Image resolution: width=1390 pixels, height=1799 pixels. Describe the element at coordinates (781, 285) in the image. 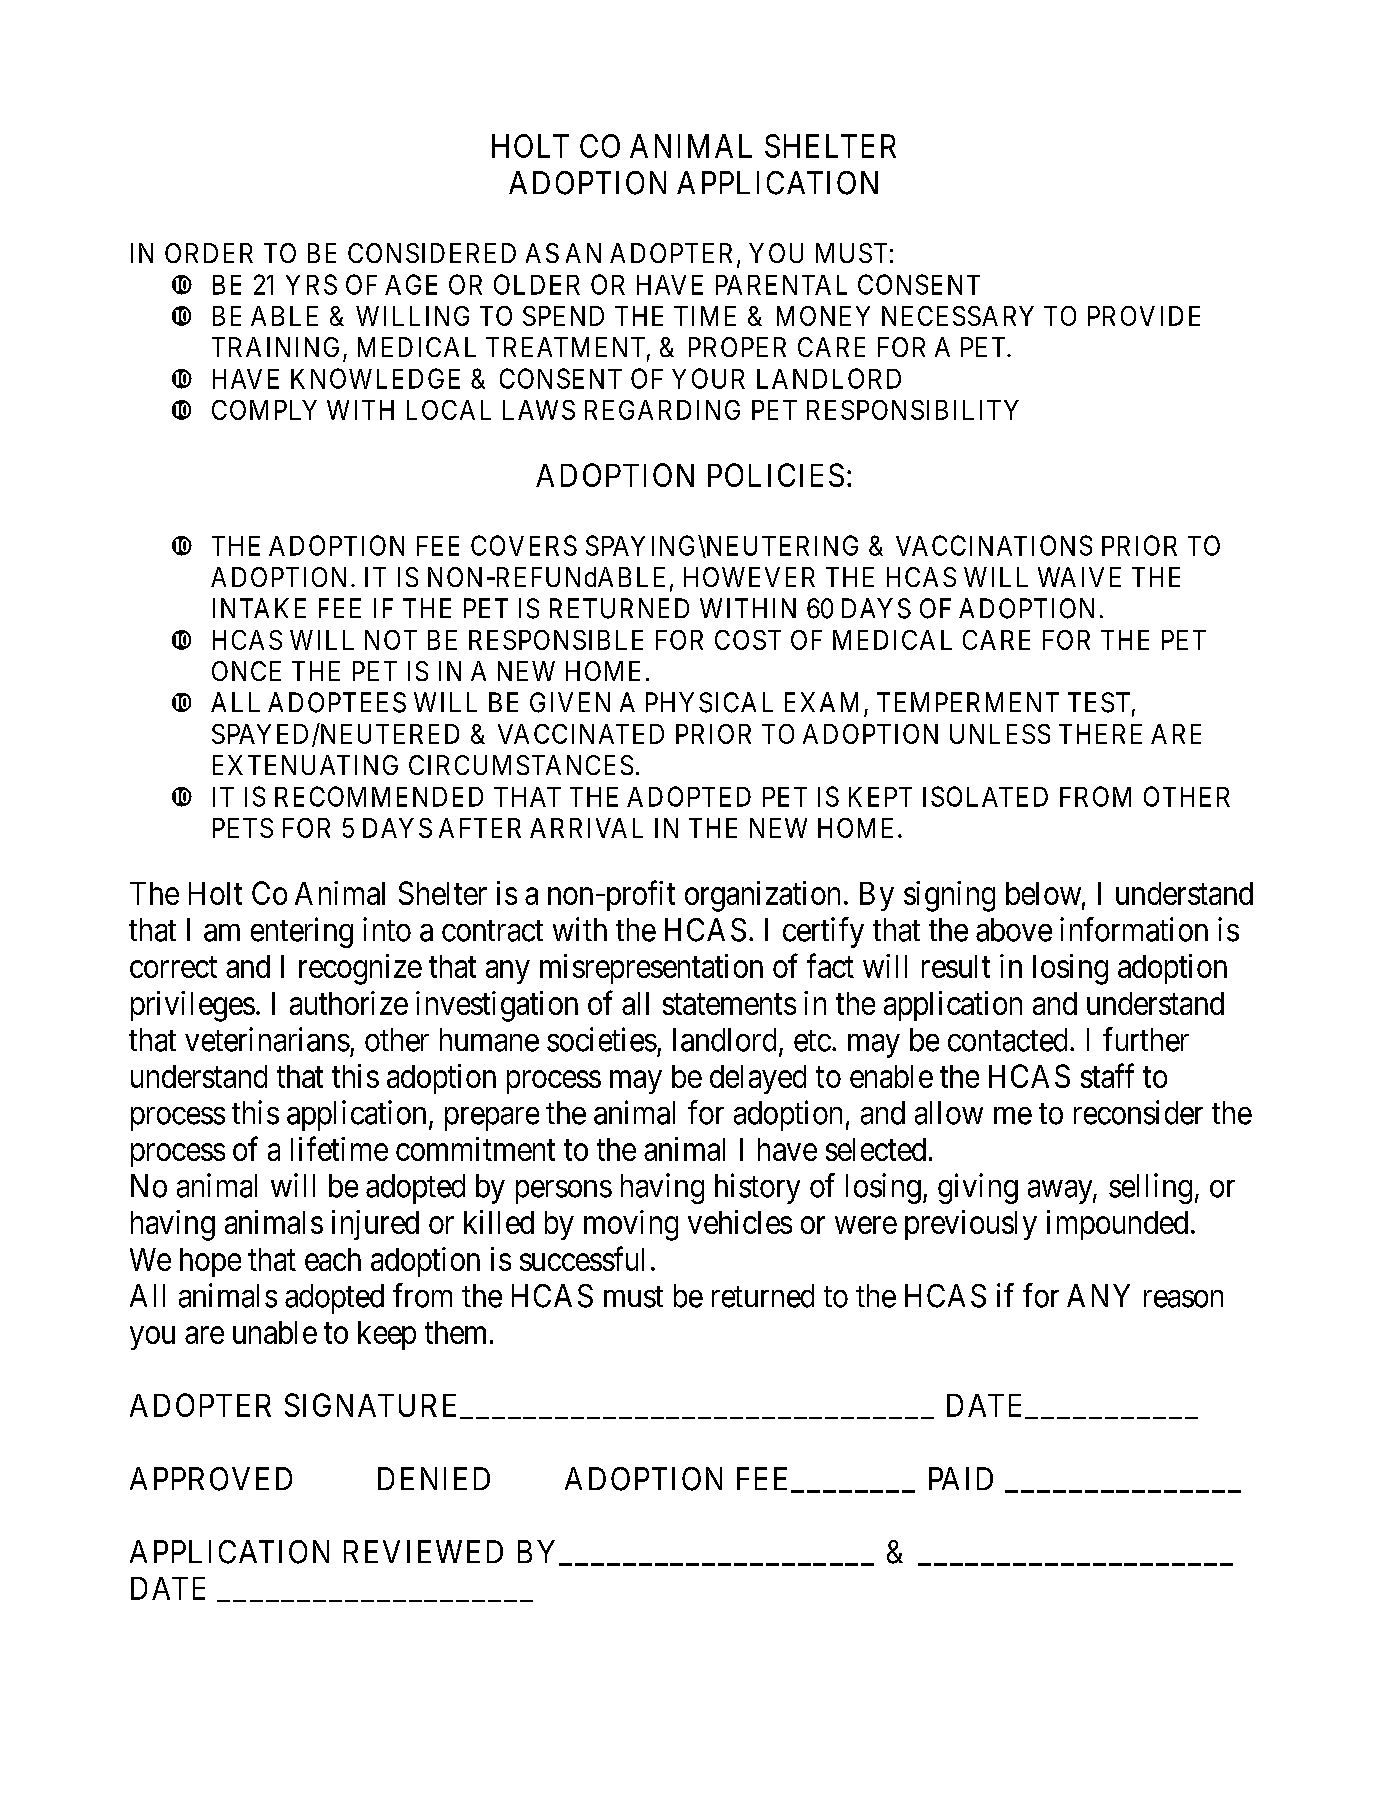

I see `PARENTAL` at that location.
